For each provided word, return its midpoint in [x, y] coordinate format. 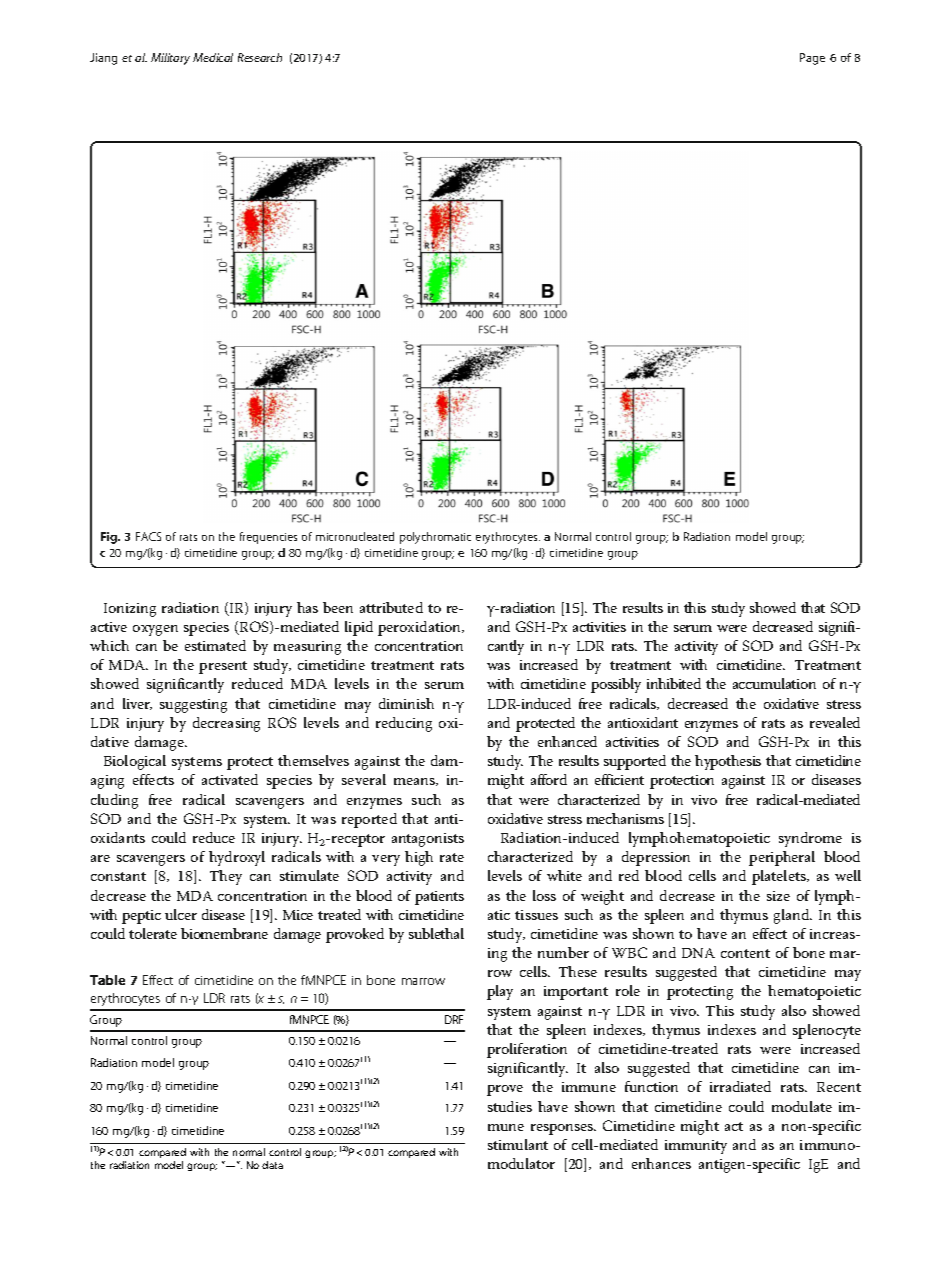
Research [260, 57]
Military [170, 59]
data [272, 1165]
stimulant [518, 1144]
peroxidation [420, 628]
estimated [215, 645]
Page [812, 59]
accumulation [774, 683]
